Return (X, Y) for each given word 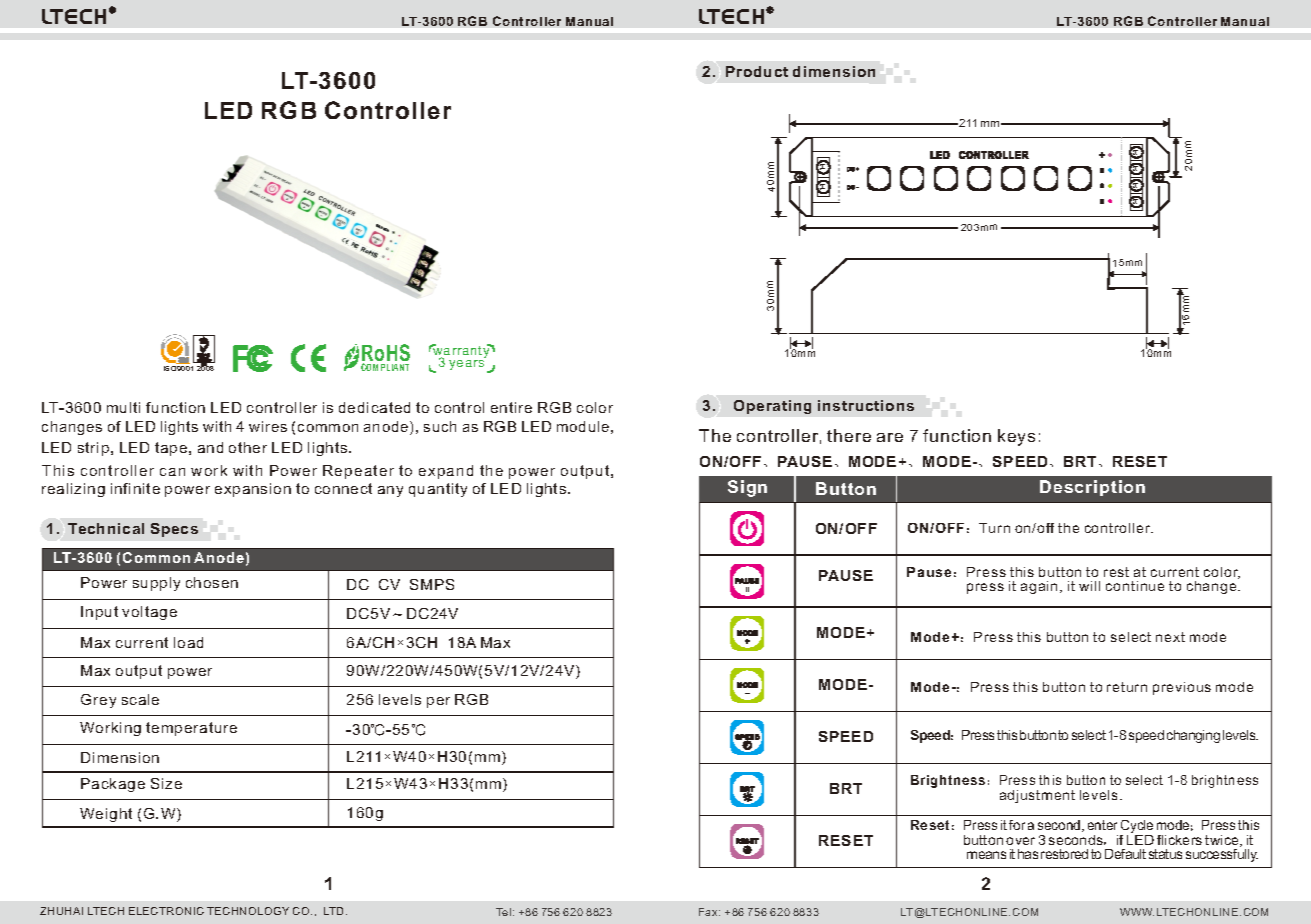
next (1170, 637)
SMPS (432, 584)
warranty (461, 352)
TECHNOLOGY (248, 911)
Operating (772, 407)
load (188, 642)
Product (757, 71)
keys (1016, 437)
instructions (866, 405)
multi (123, 407)
